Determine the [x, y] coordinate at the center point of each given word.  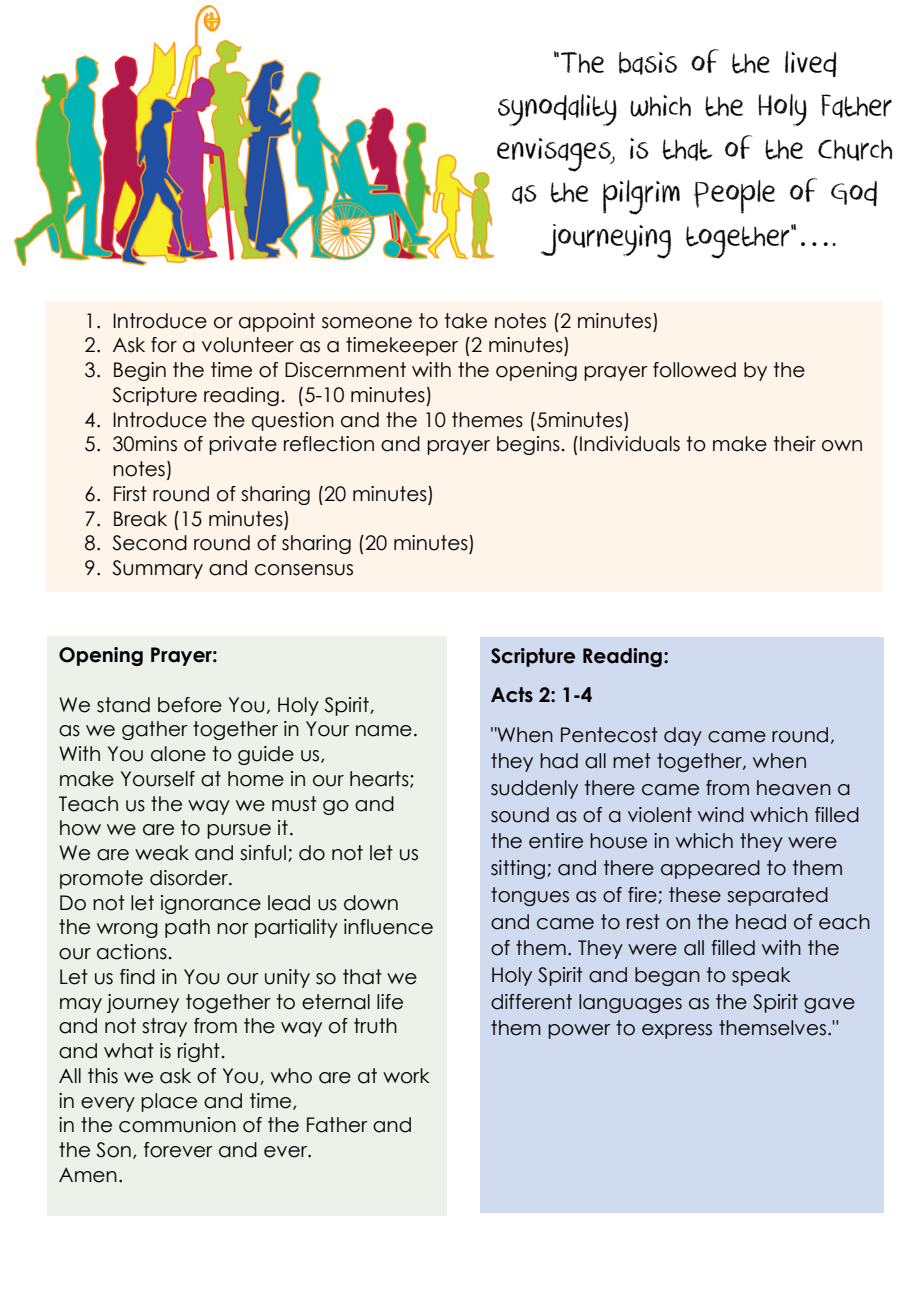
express [677, 1031]
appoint [277, 322]
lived [811, 64]
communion [177, 1125]
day [683, 736]
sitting [518, 869]
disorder [190, 878]
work [406, 1076]
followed [694, 370]
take [466, 321]
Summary [157, 569]
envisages [555, 155]
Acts [512, 695]
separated [777, 896]
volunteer [248, 345]
